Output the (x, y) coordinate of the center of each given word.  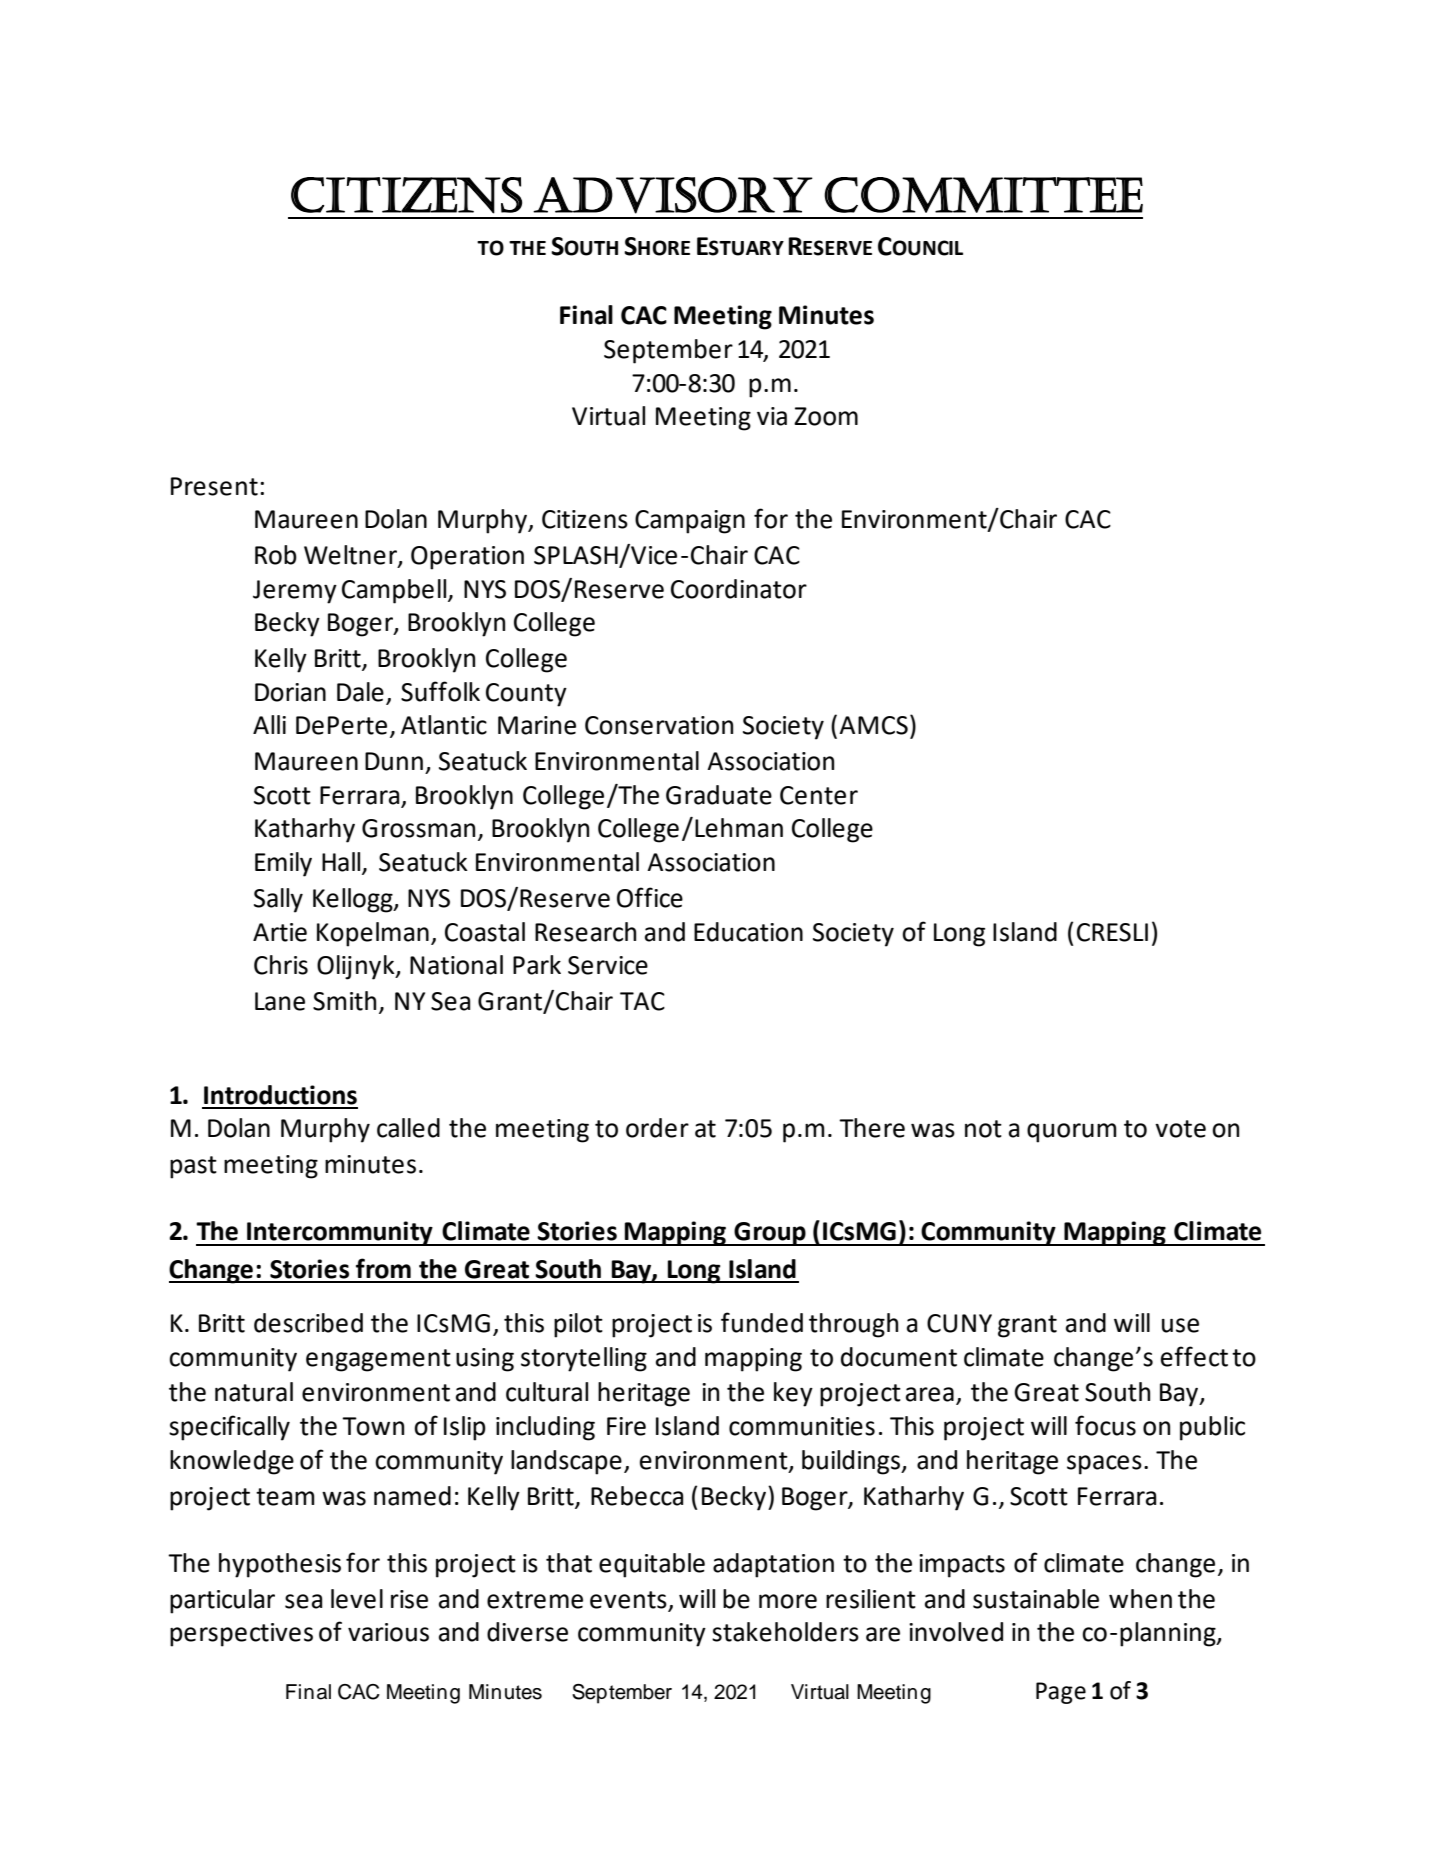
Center (819, 795)
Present (214, 486)
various (388, 1632)
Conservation (659, 725)
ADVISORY (673, 195)
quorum (1072, 1133)
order (657, 1128)
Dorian (290, 692)
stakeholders (785, 1632)
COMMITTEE (983, 195)
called (408, 1128)
